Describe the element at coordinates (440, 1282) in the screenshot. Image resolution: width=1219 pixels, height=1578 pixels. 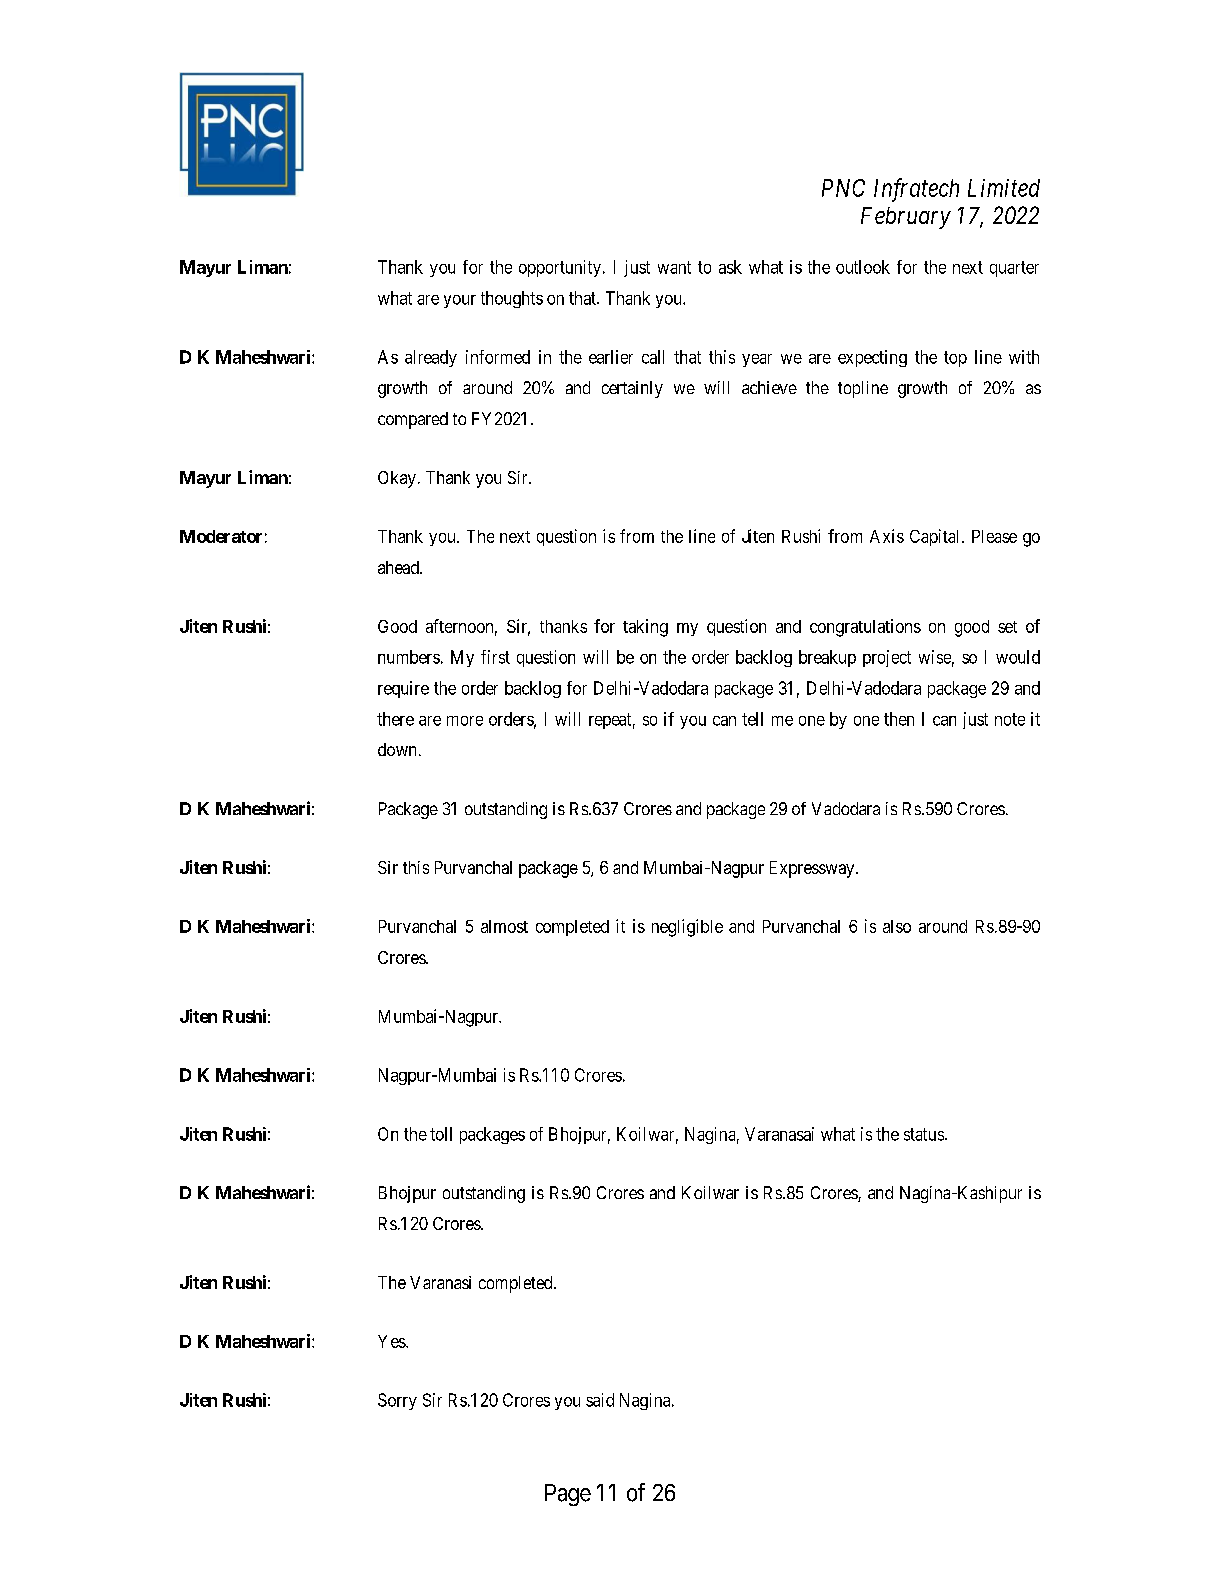
I see `Varanasi` at that location.
